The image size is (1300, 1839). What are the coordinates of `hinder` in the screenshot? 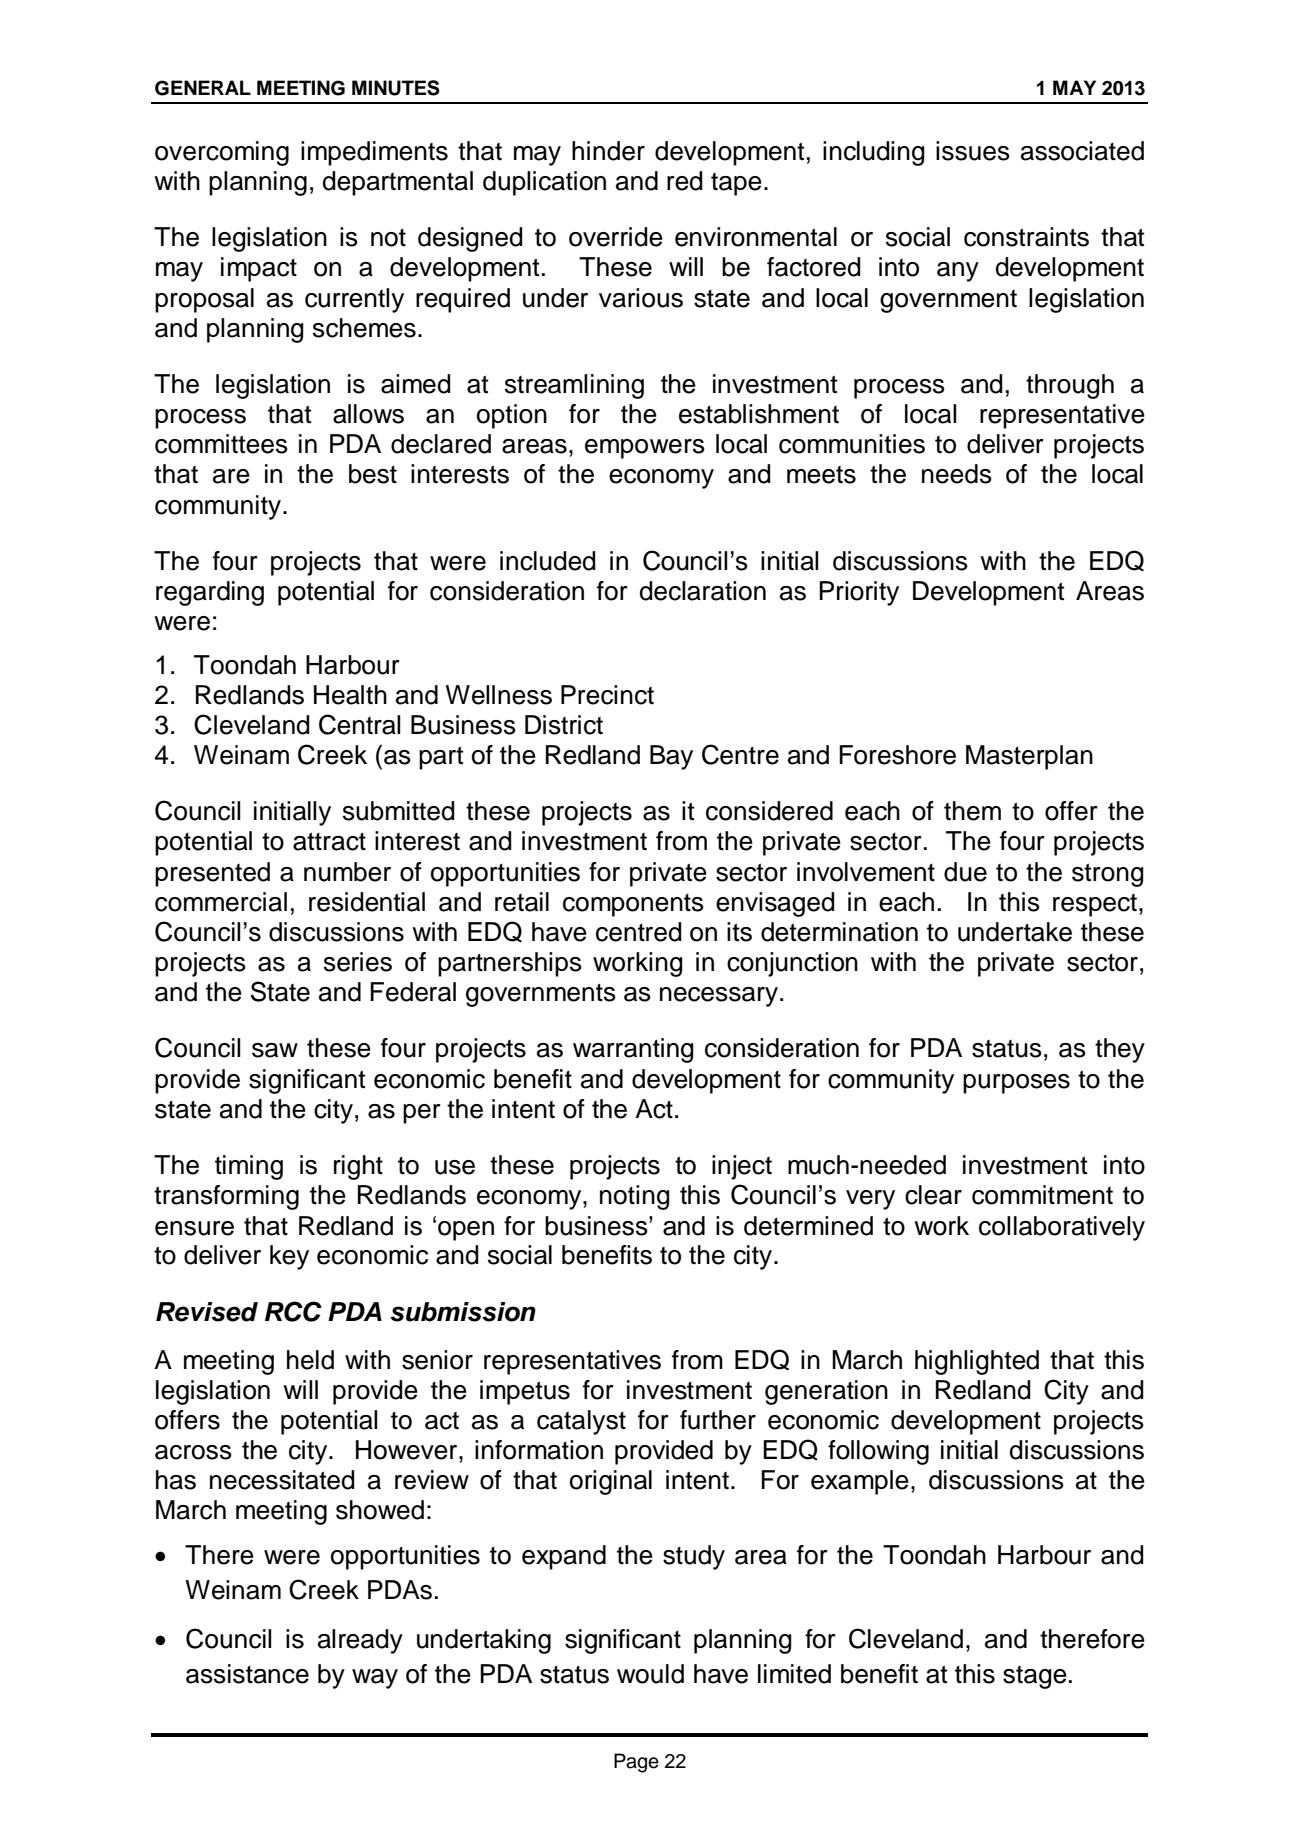 It's located at (608, 151).
